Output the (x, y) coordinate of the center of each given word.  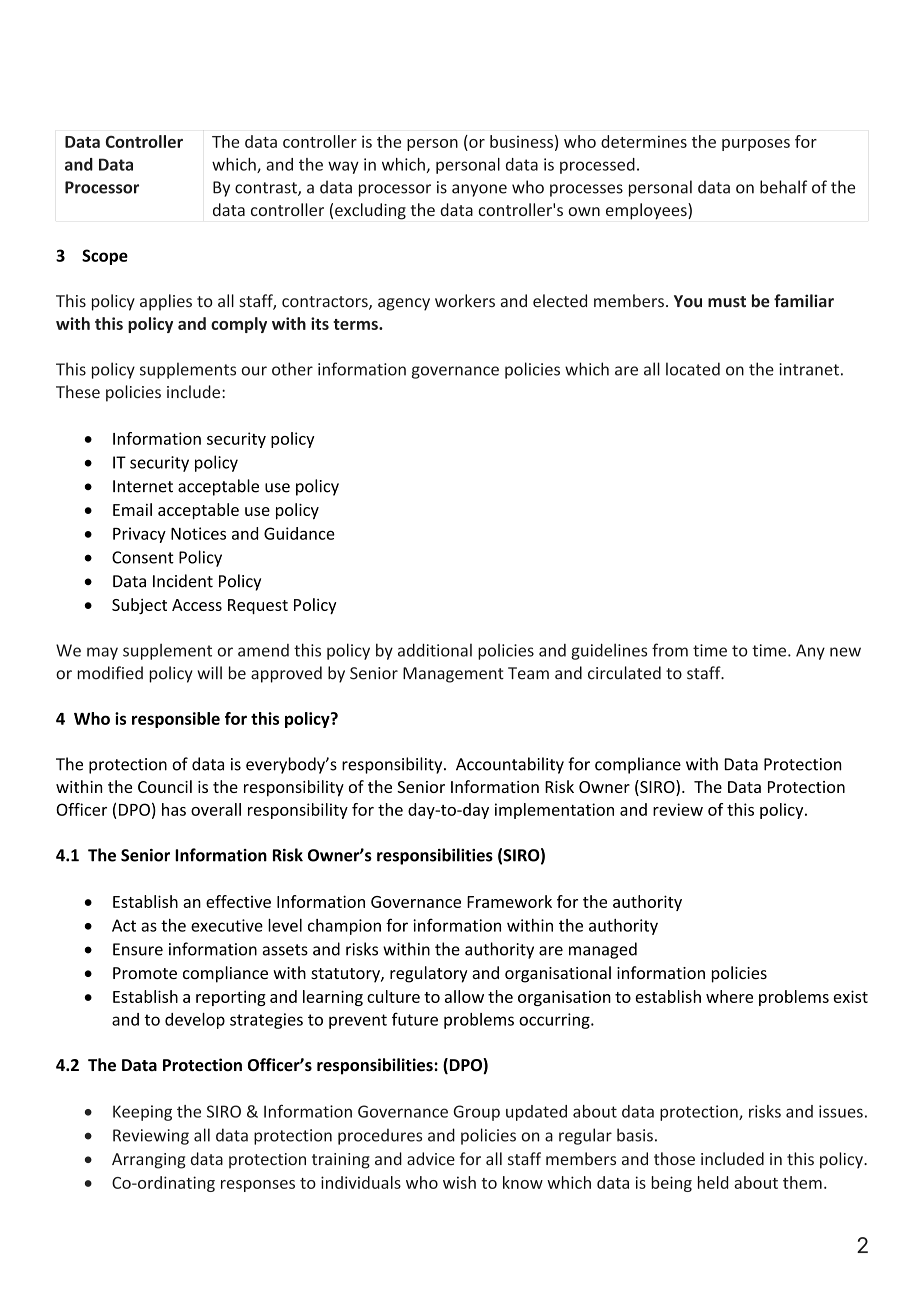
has (174, 809)
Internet (143, 486)
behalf (783, 187)
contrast (267, 189)
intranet (809, 369)
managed (603, 950)
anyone (479, 190)
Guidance (299, 533)
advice (431, 1158)
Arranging (149, 1161)
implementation (554, 811)
